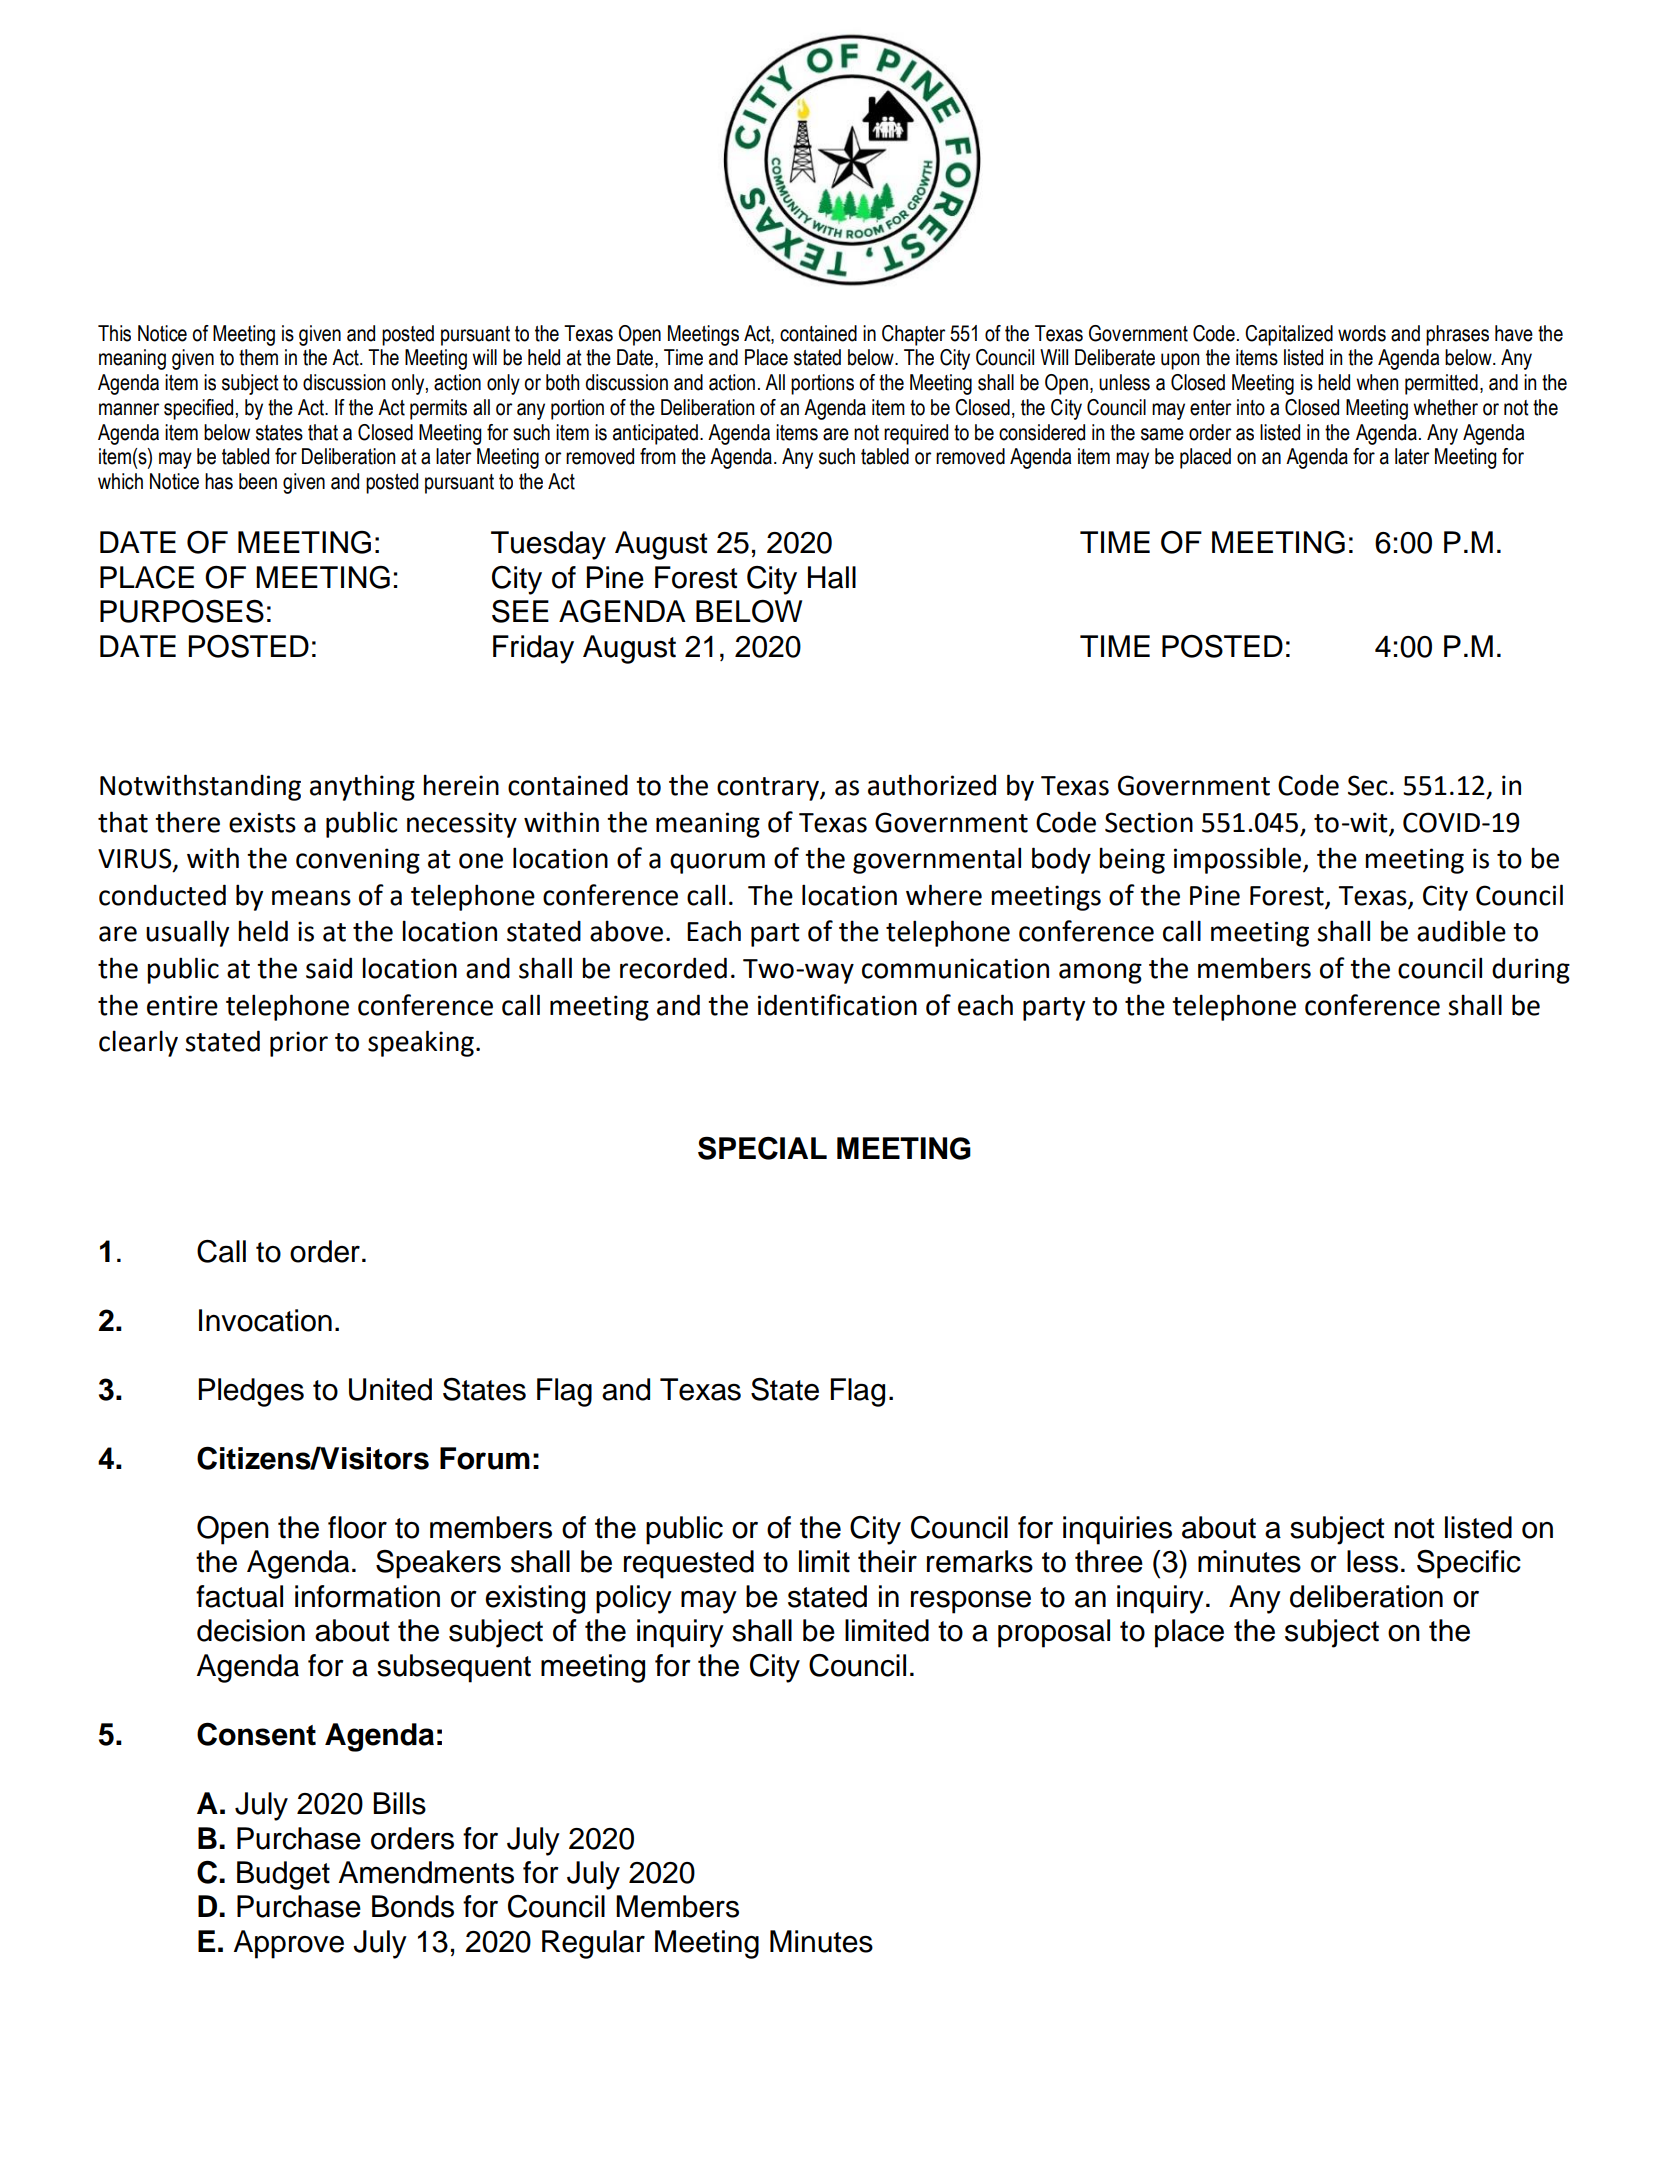 The image size is (1669, 2159). Describe the element at coordinates (299, 1044) in the screenshot. I see `prior` at that location.
